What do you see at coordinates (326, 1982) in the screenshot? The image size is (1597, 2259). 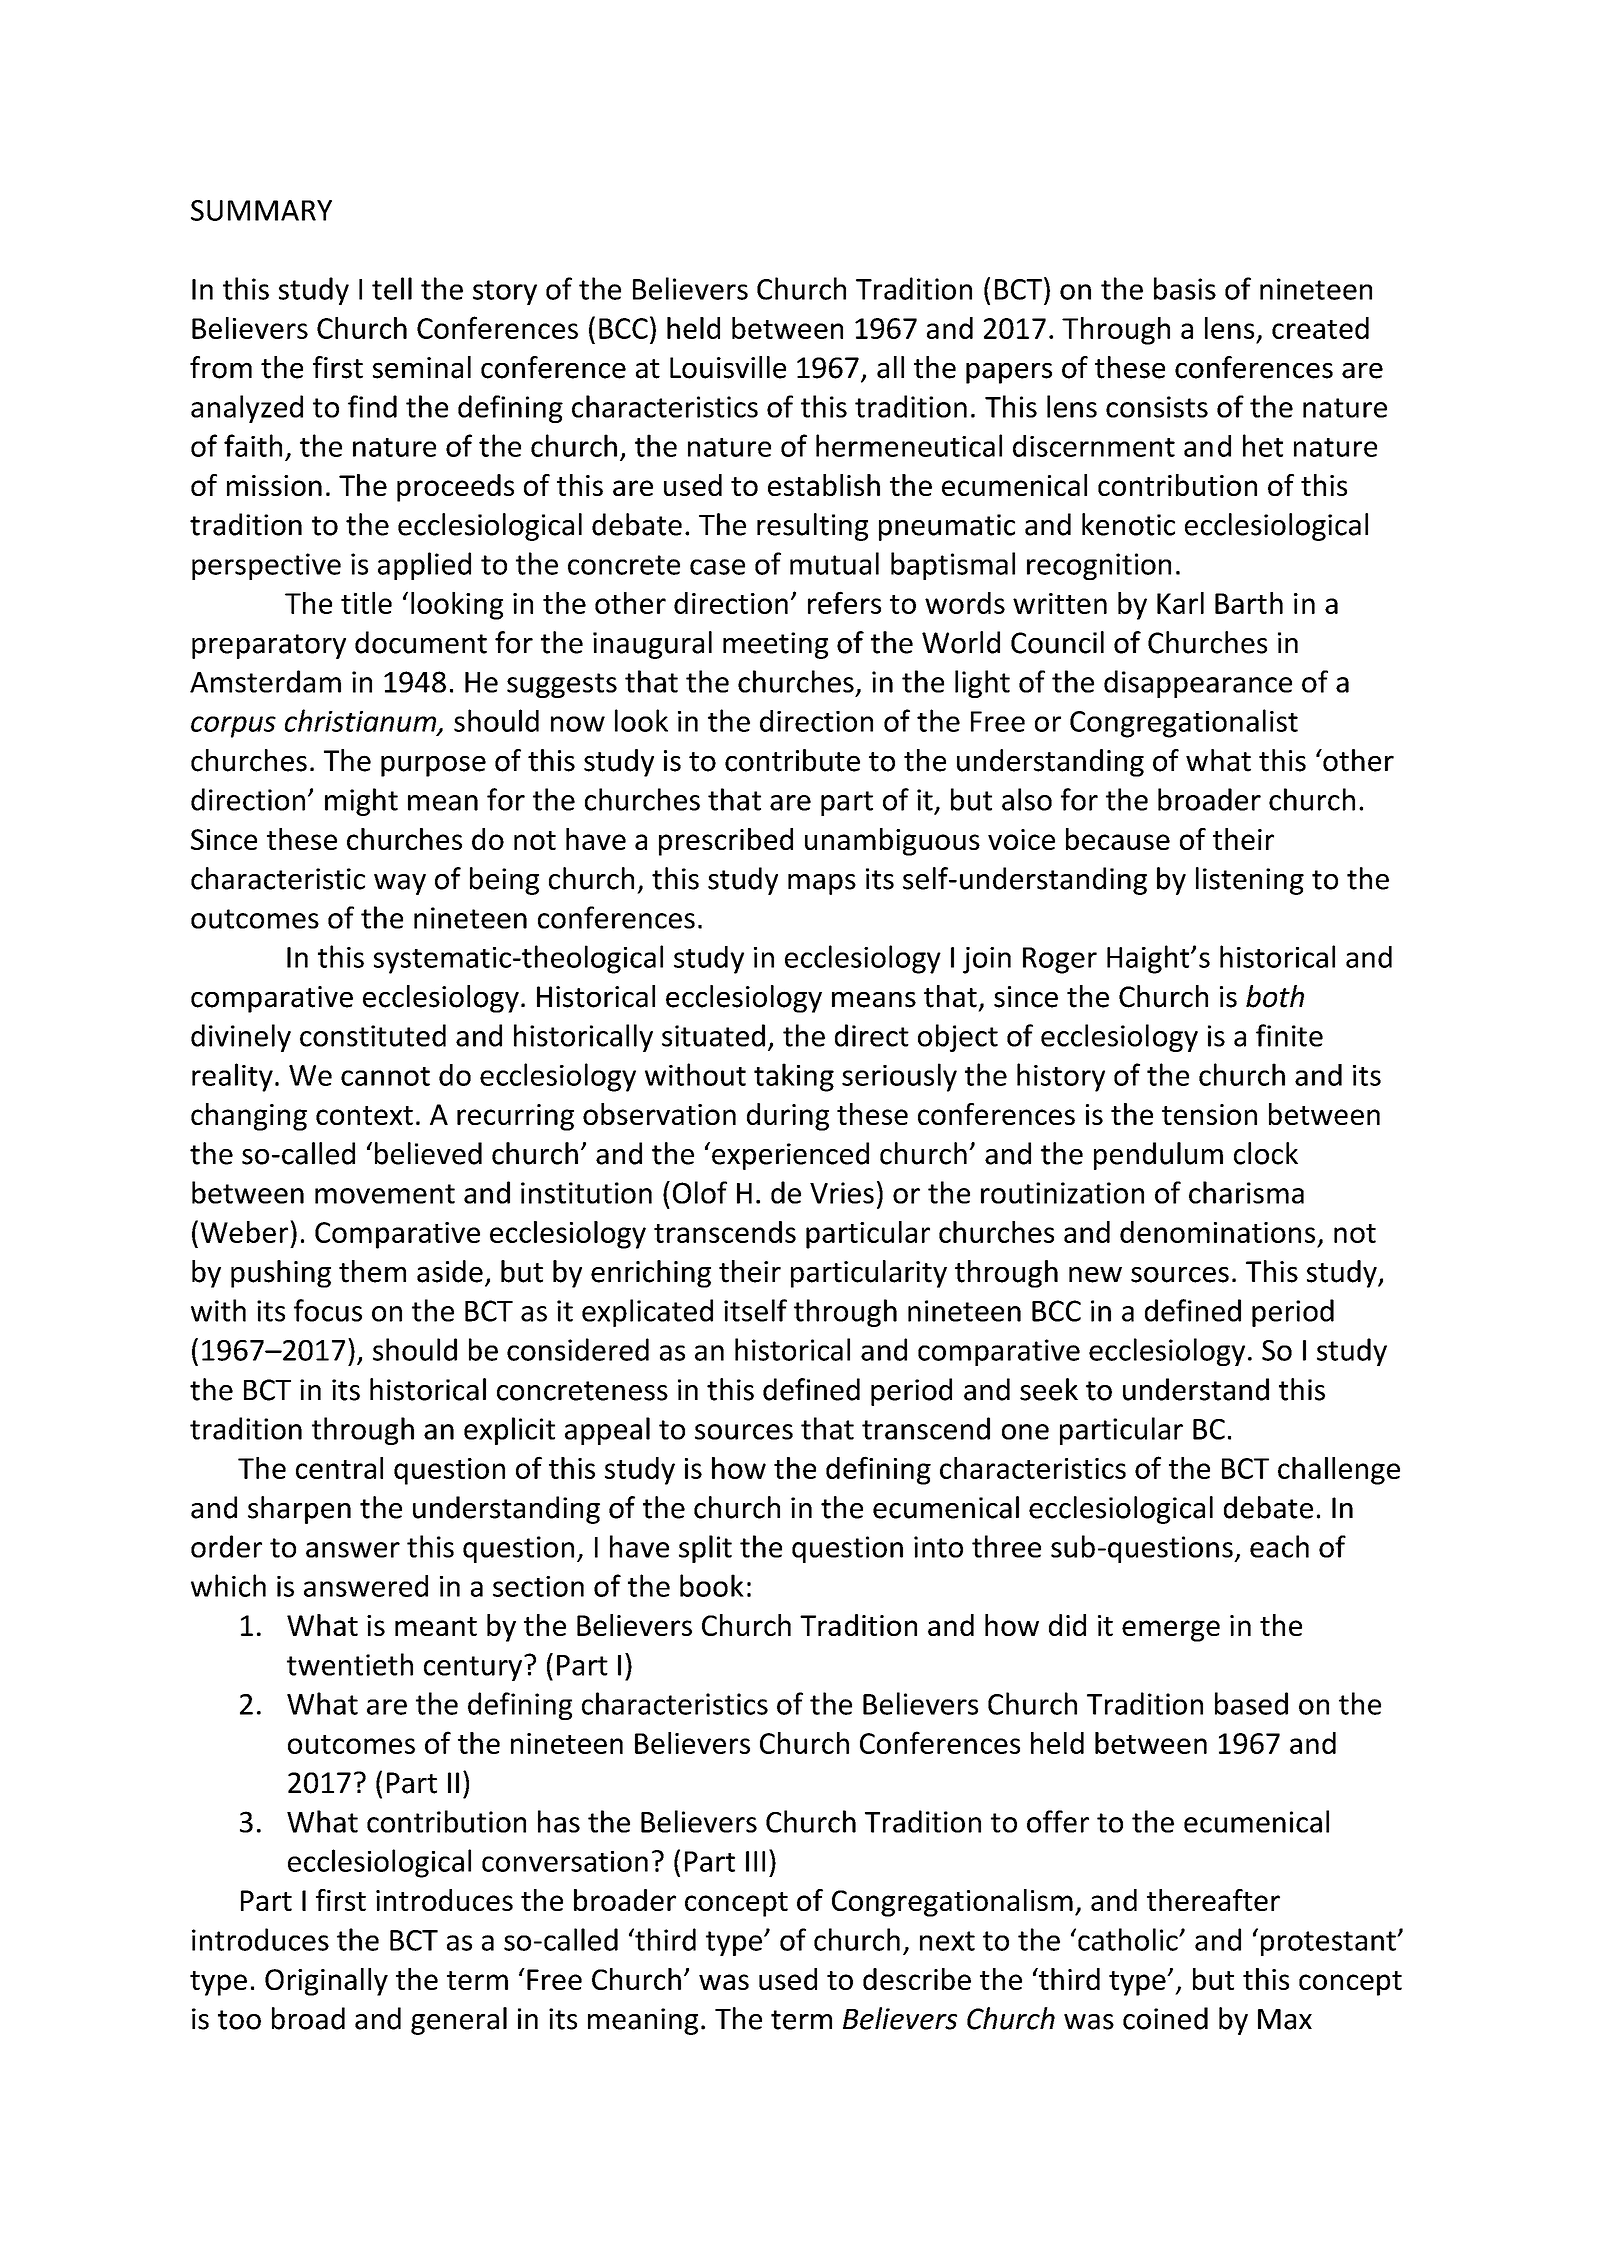 I see `Originally` at bounding box center [326, 1982].
